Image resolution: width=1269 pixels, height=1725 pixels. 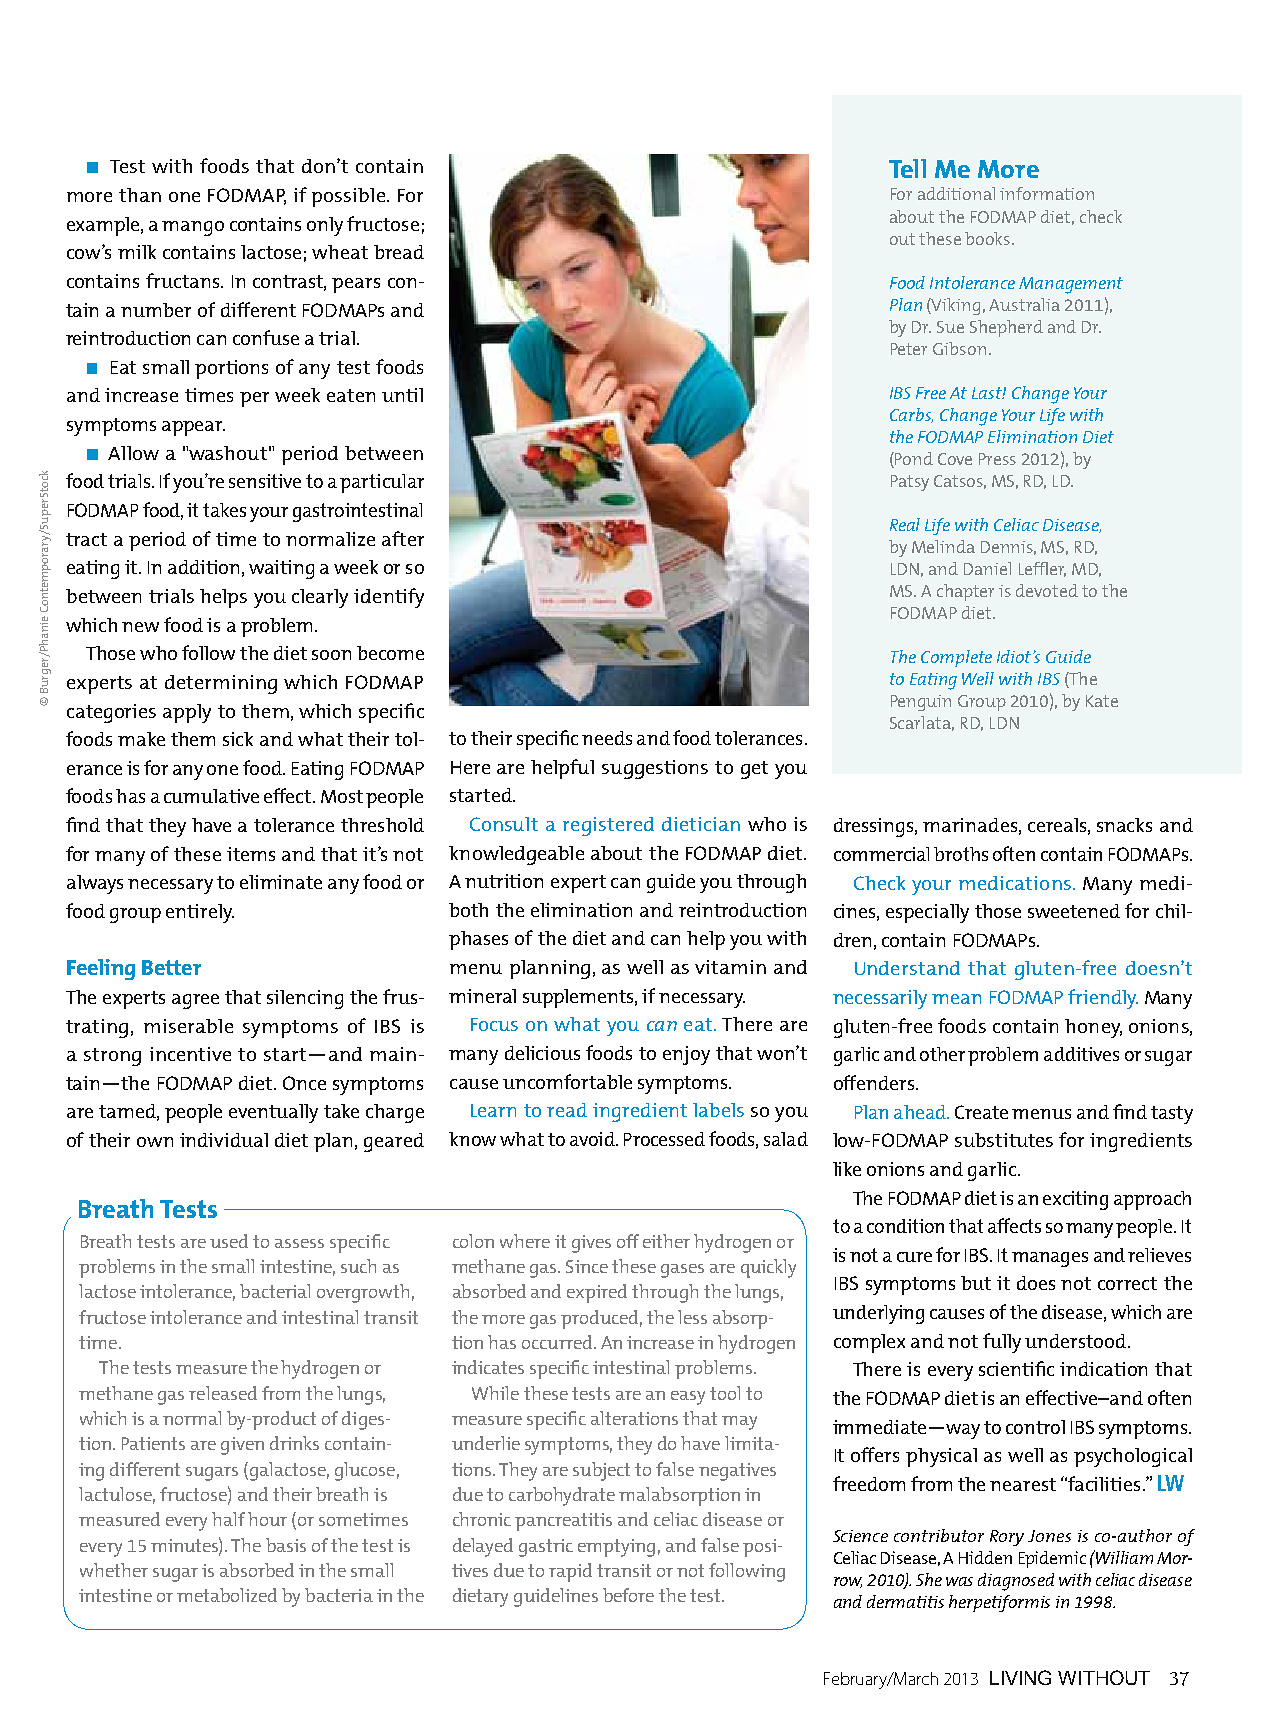 What do you see at coordinates (350, 197) in the image?
I see `possible` at bounding box center [350, 197].
